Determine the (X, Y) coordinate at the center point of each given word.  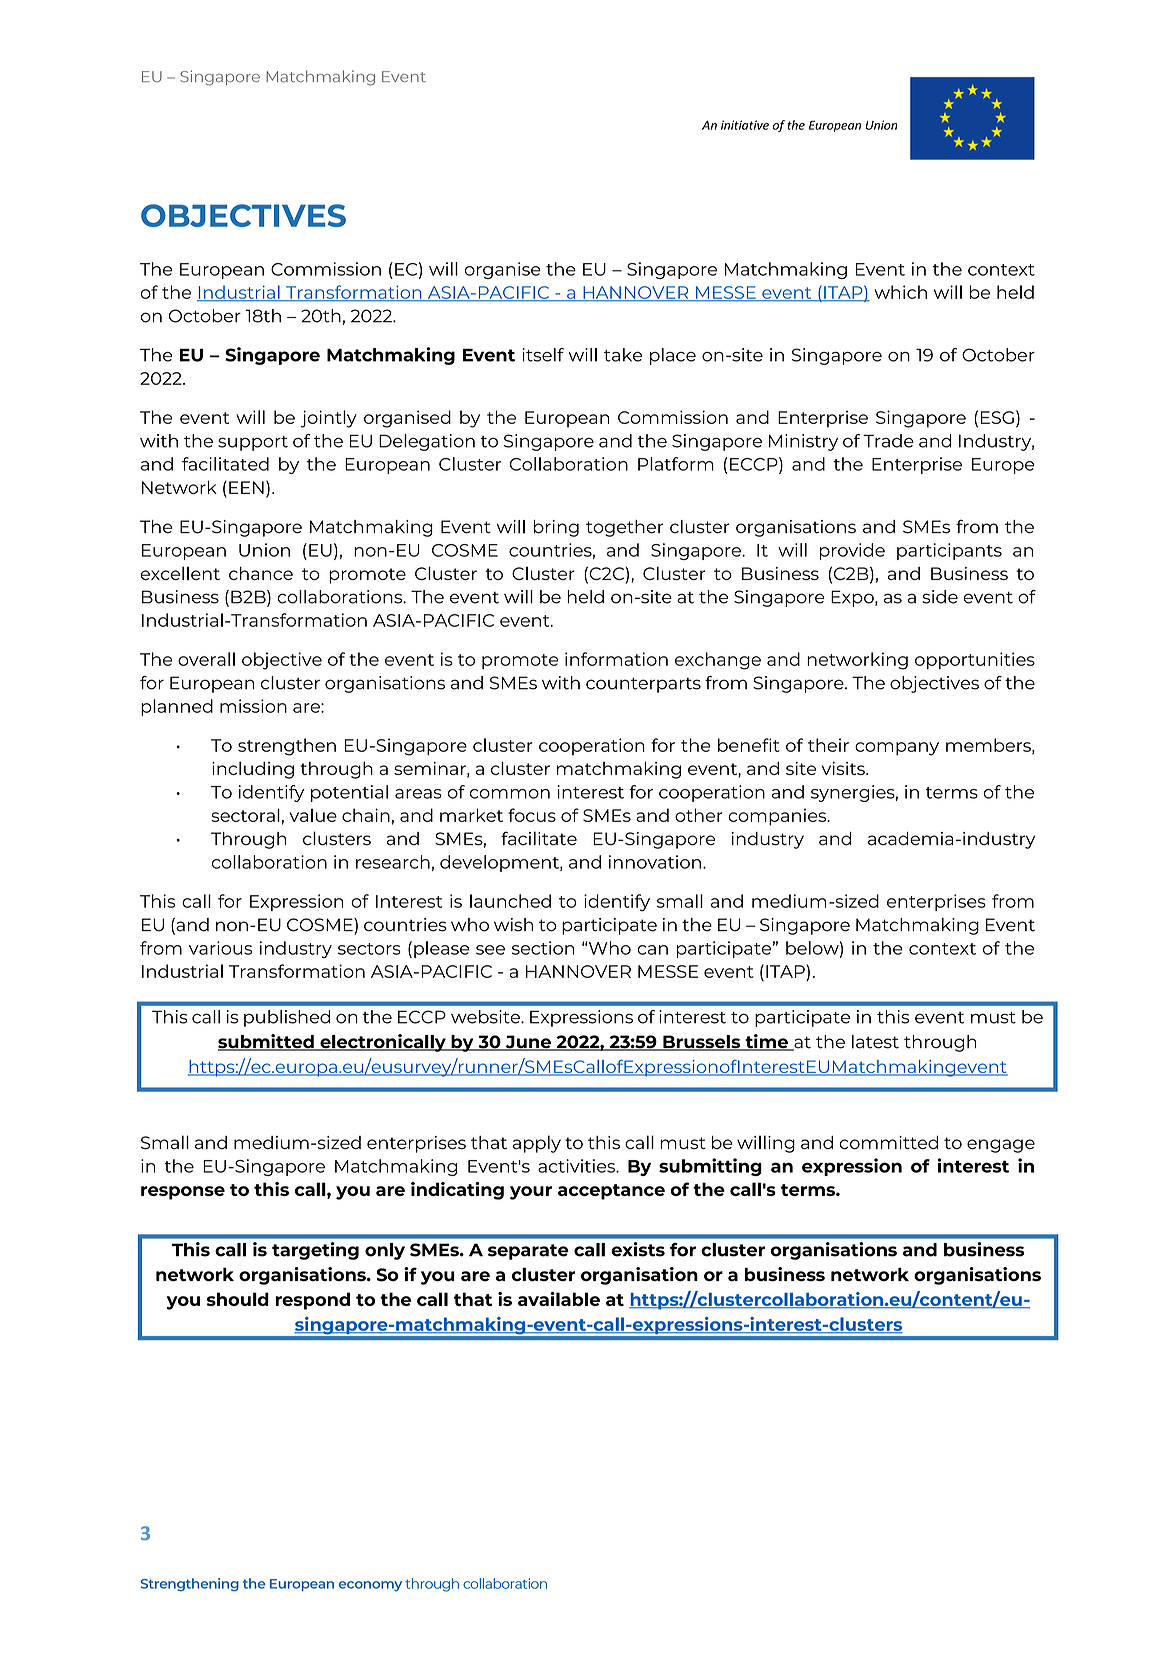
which (900, 292)
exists (638, 1249)
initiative (745, 125)
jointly (328, 419)
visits (844, 768)
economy (370, 1586)
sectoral (245, 815)
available (559, 1299)
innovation (655, 862)
